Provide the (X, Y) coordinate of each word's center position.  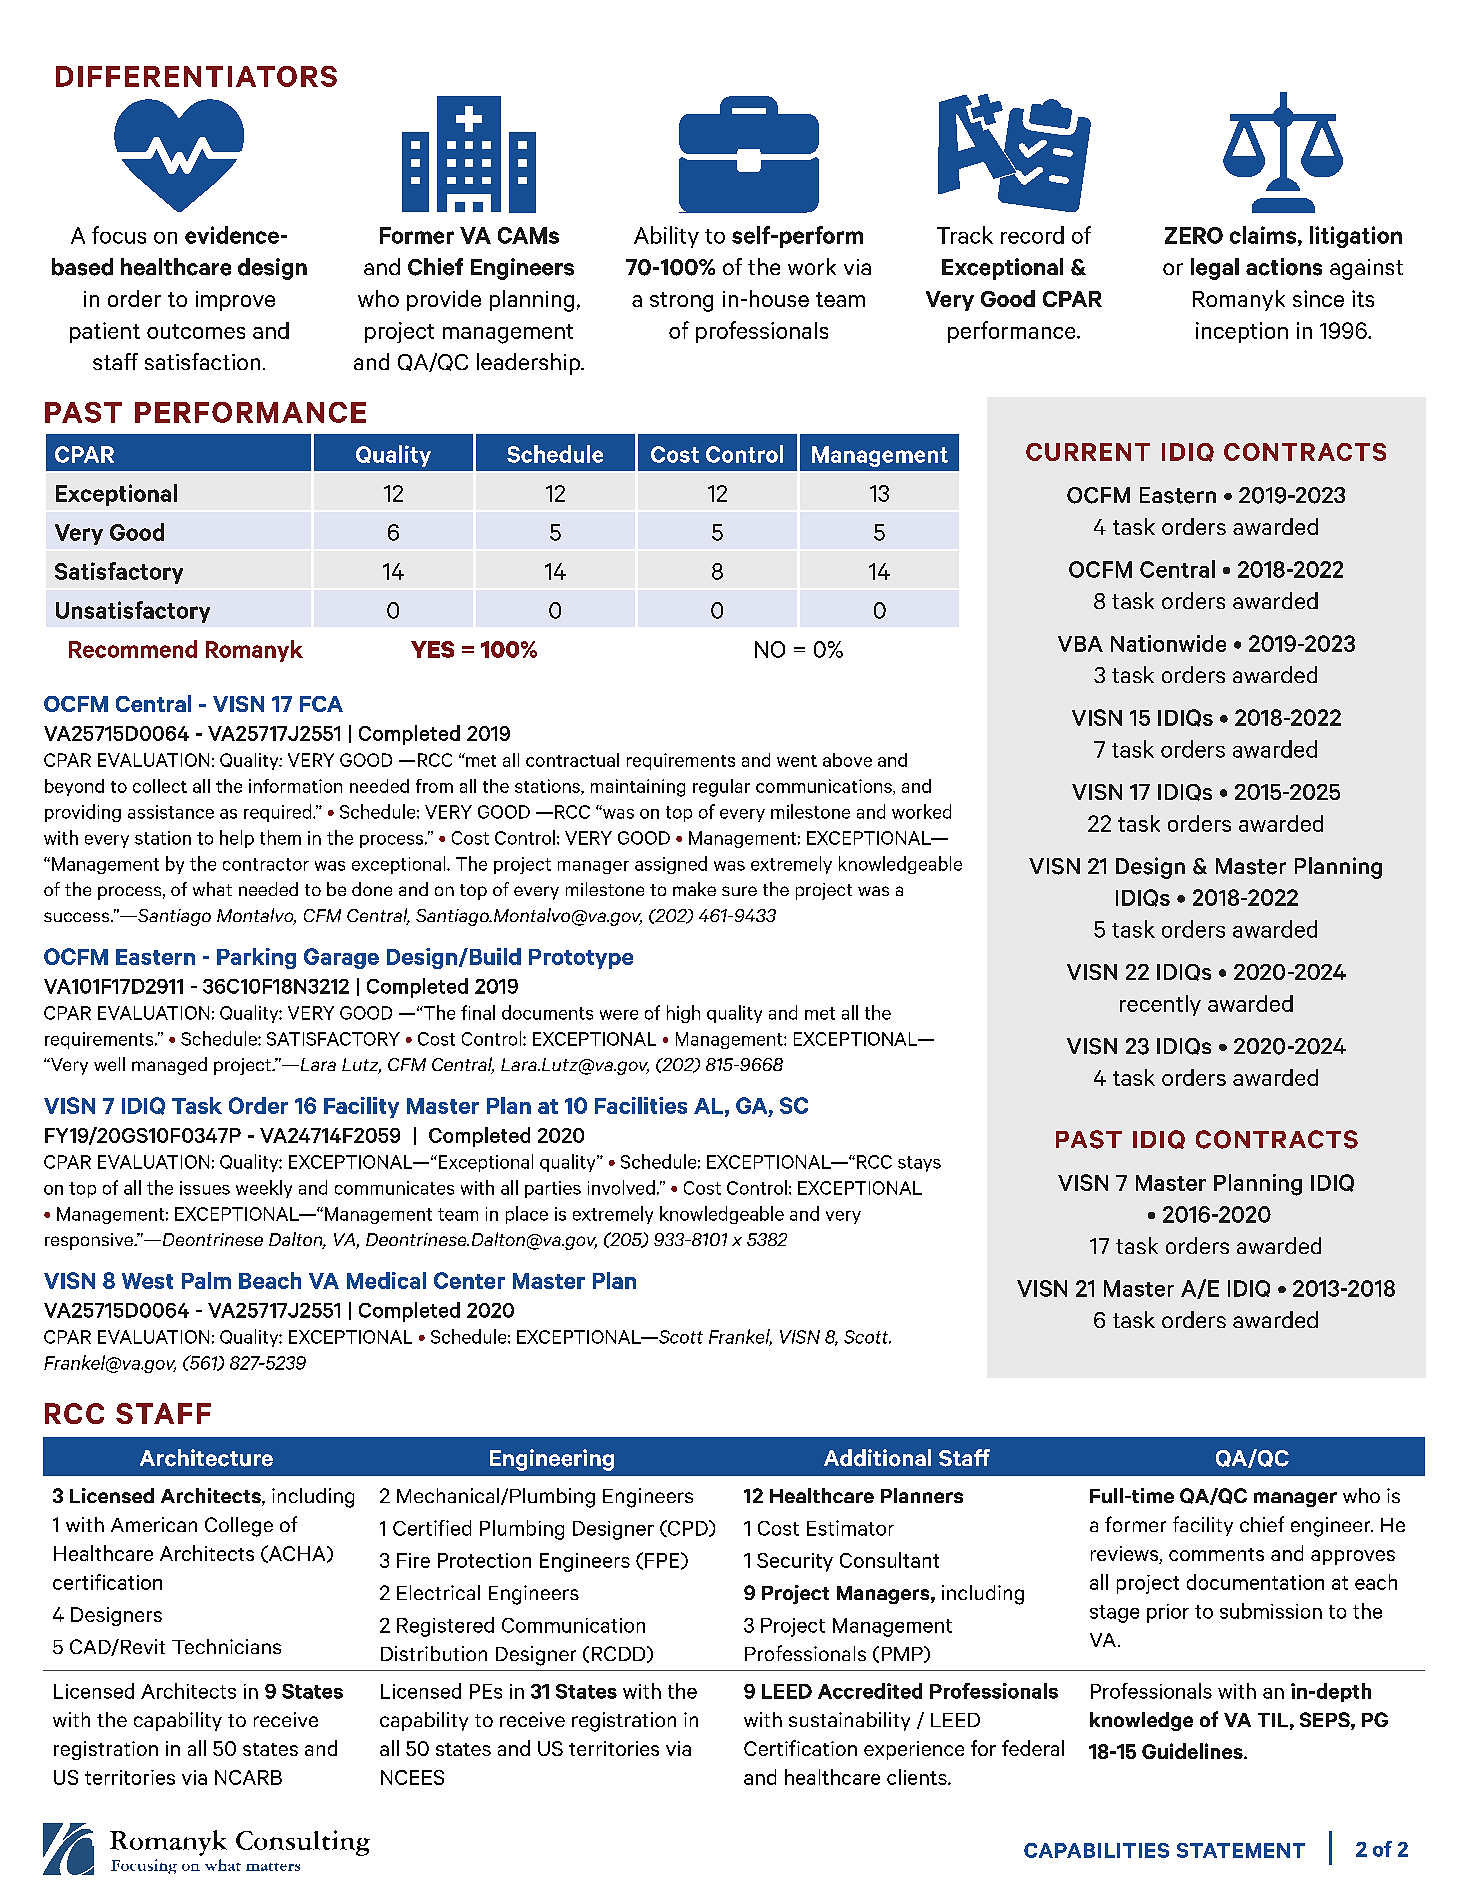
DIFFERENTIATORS (196, 76)
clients (918, 1777)
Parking (256, 958)
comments (1216, 1554)
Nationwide (1168, 643)
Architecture (206, 1458)
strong (681, 302)
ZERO (1194, 235)
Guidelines (1193, 1751)
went (797, 761)
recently (1160, 1005)
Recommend (133, 649)
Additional (877, 1458)
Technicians (226, 1646)
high (683, 1014)
